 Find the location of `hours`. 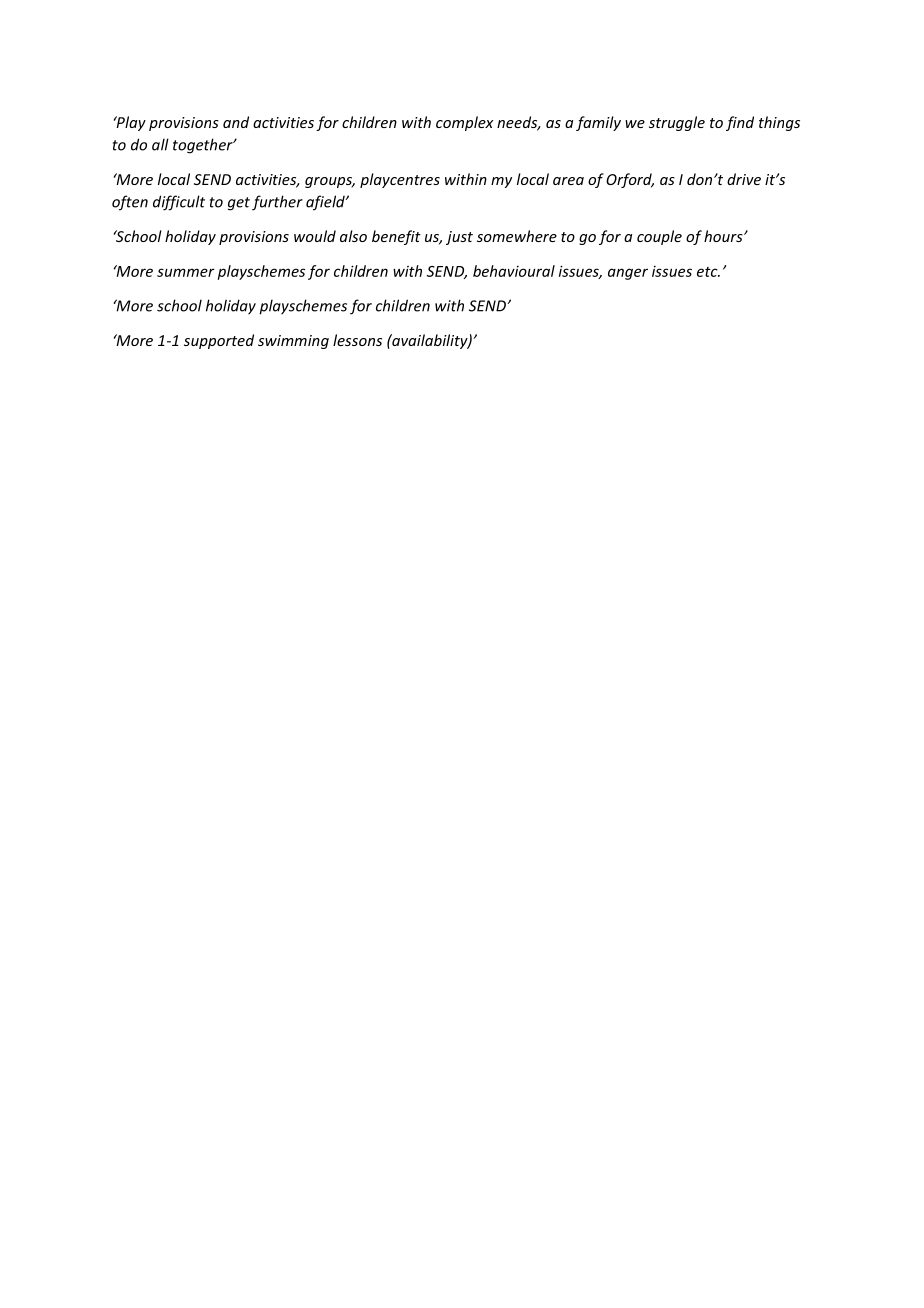

hours is located at coordinates (724, 236).
